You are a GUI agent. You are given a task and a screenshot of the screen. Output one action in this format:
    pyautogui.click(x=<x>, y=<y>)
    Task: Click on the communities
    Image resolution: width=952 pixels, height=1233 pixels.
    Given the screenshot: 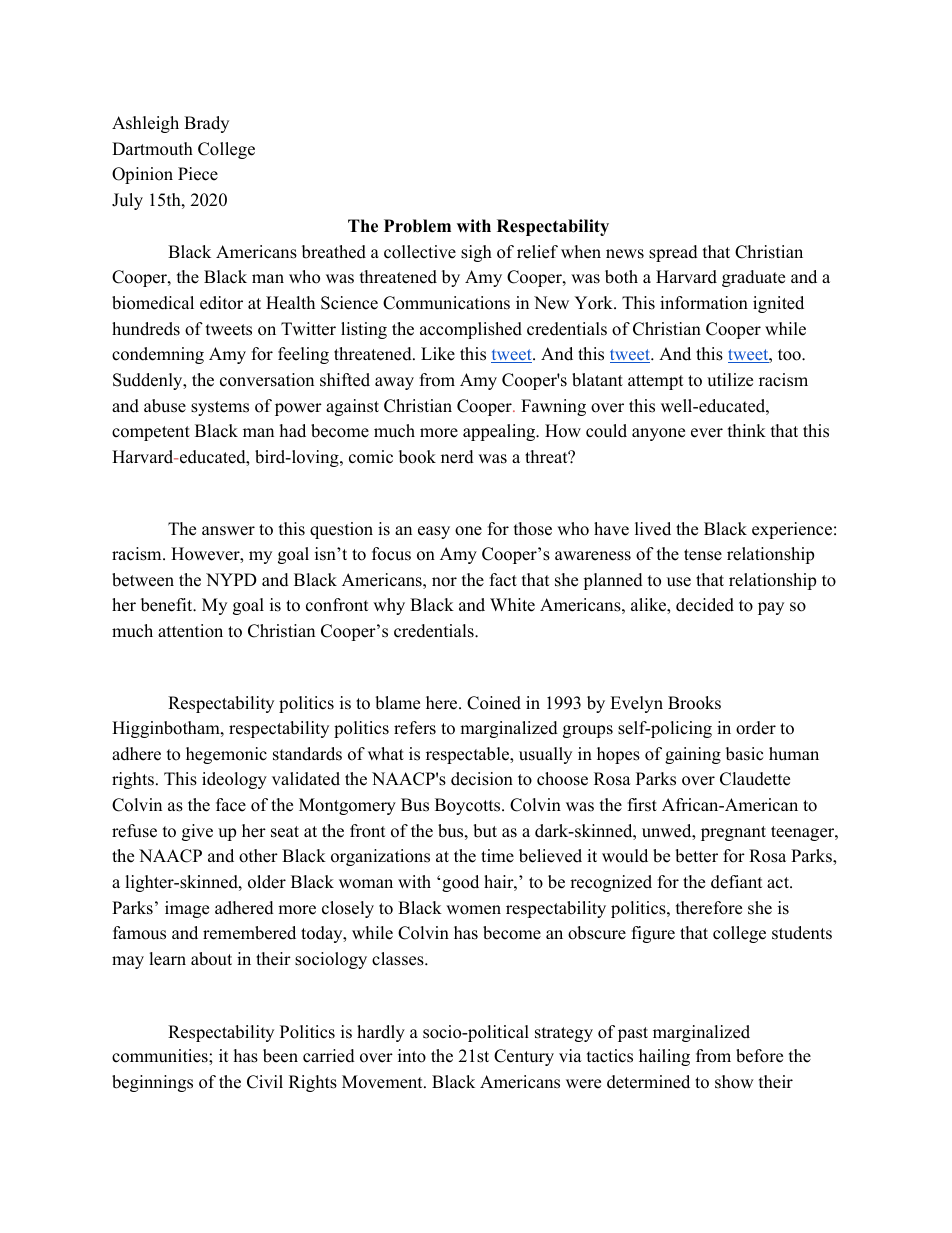 What is the action you would take?
    pyautogui.click(x=161, y=1056)
